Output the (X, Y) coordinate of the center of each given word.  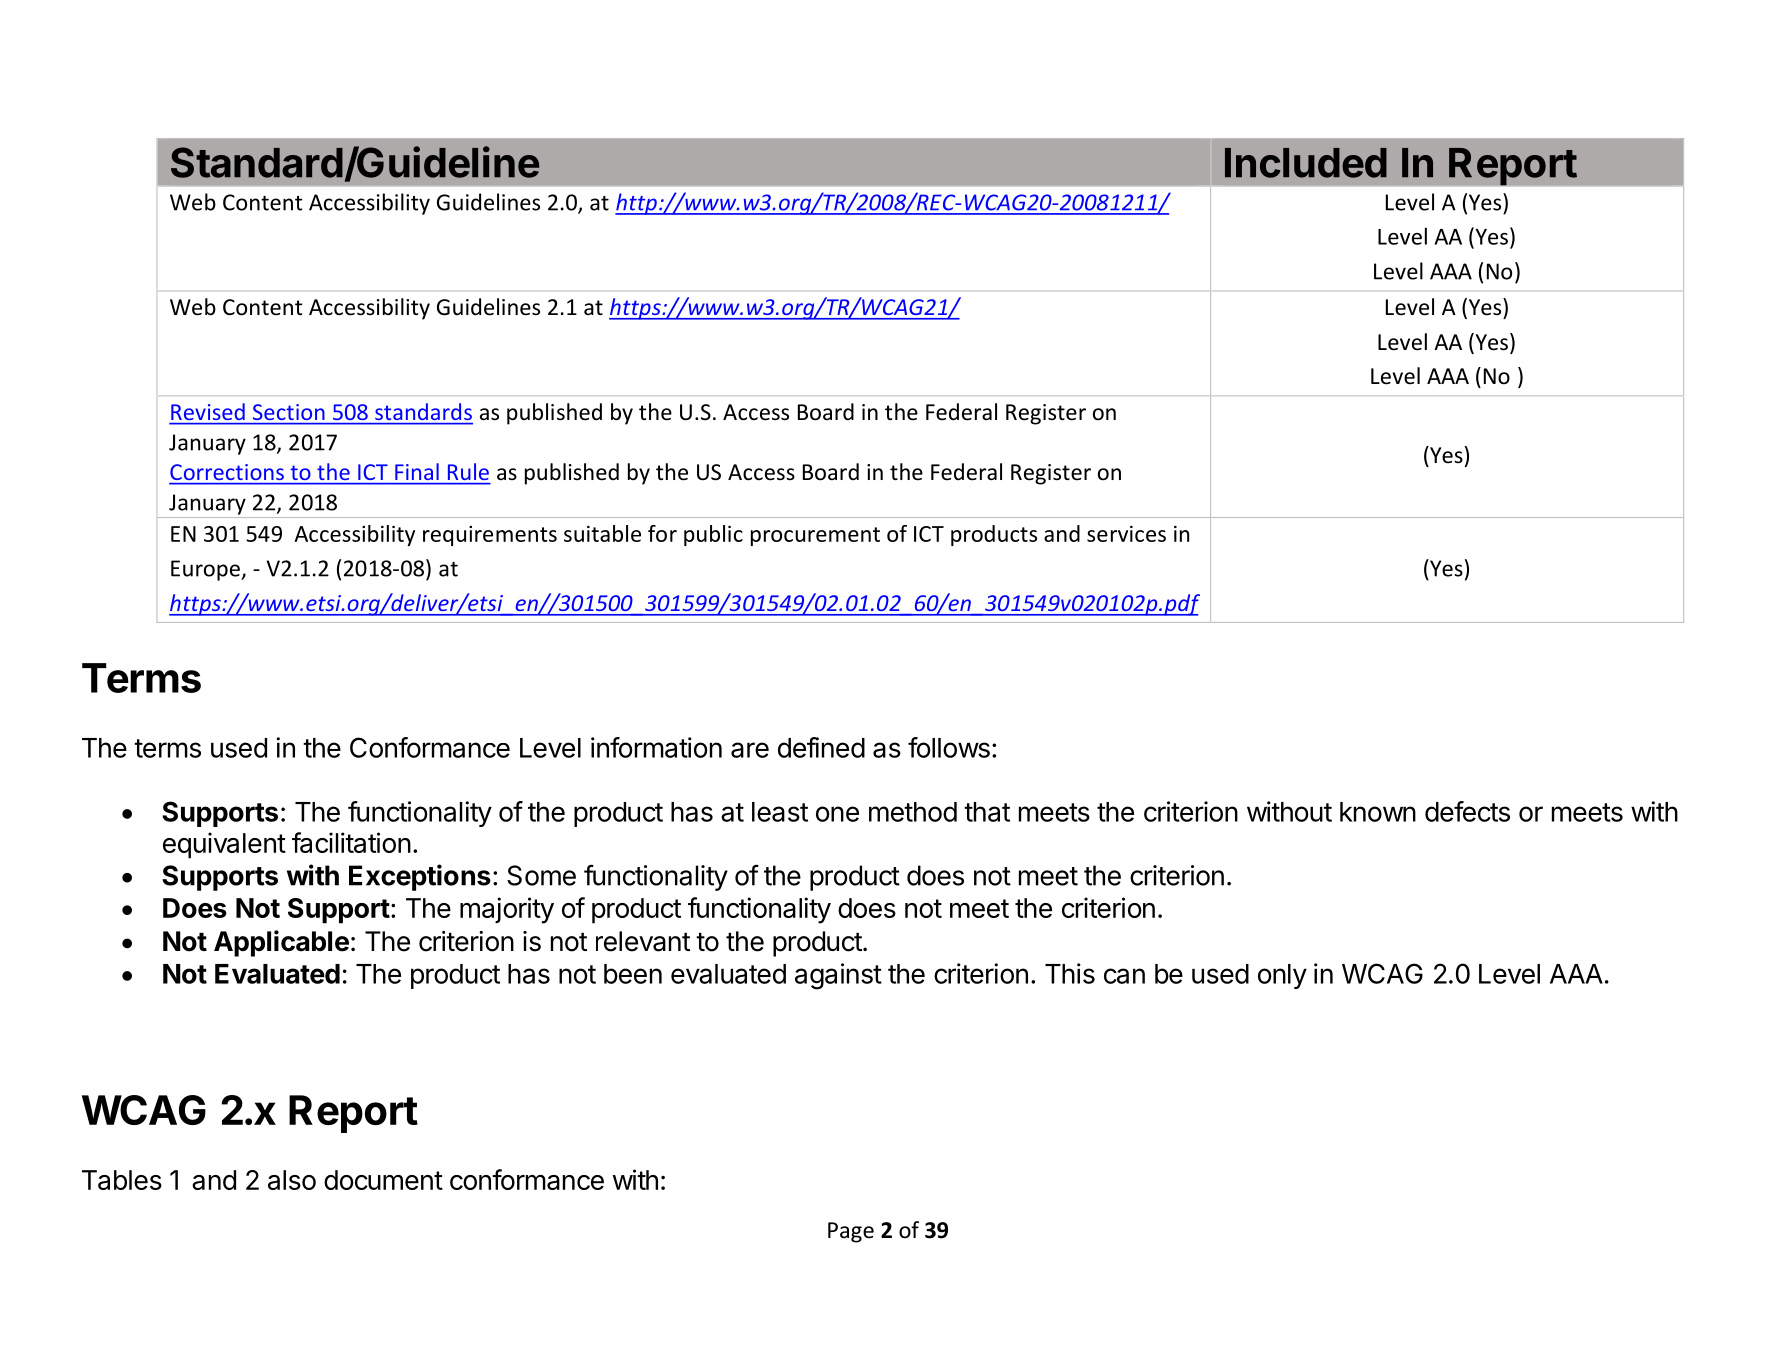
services (1126, 534)
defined (821, 747)
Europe (206, 570)
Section (288, 412)
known (1378, 812)
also (292, 1180)
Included (1306, 163)
